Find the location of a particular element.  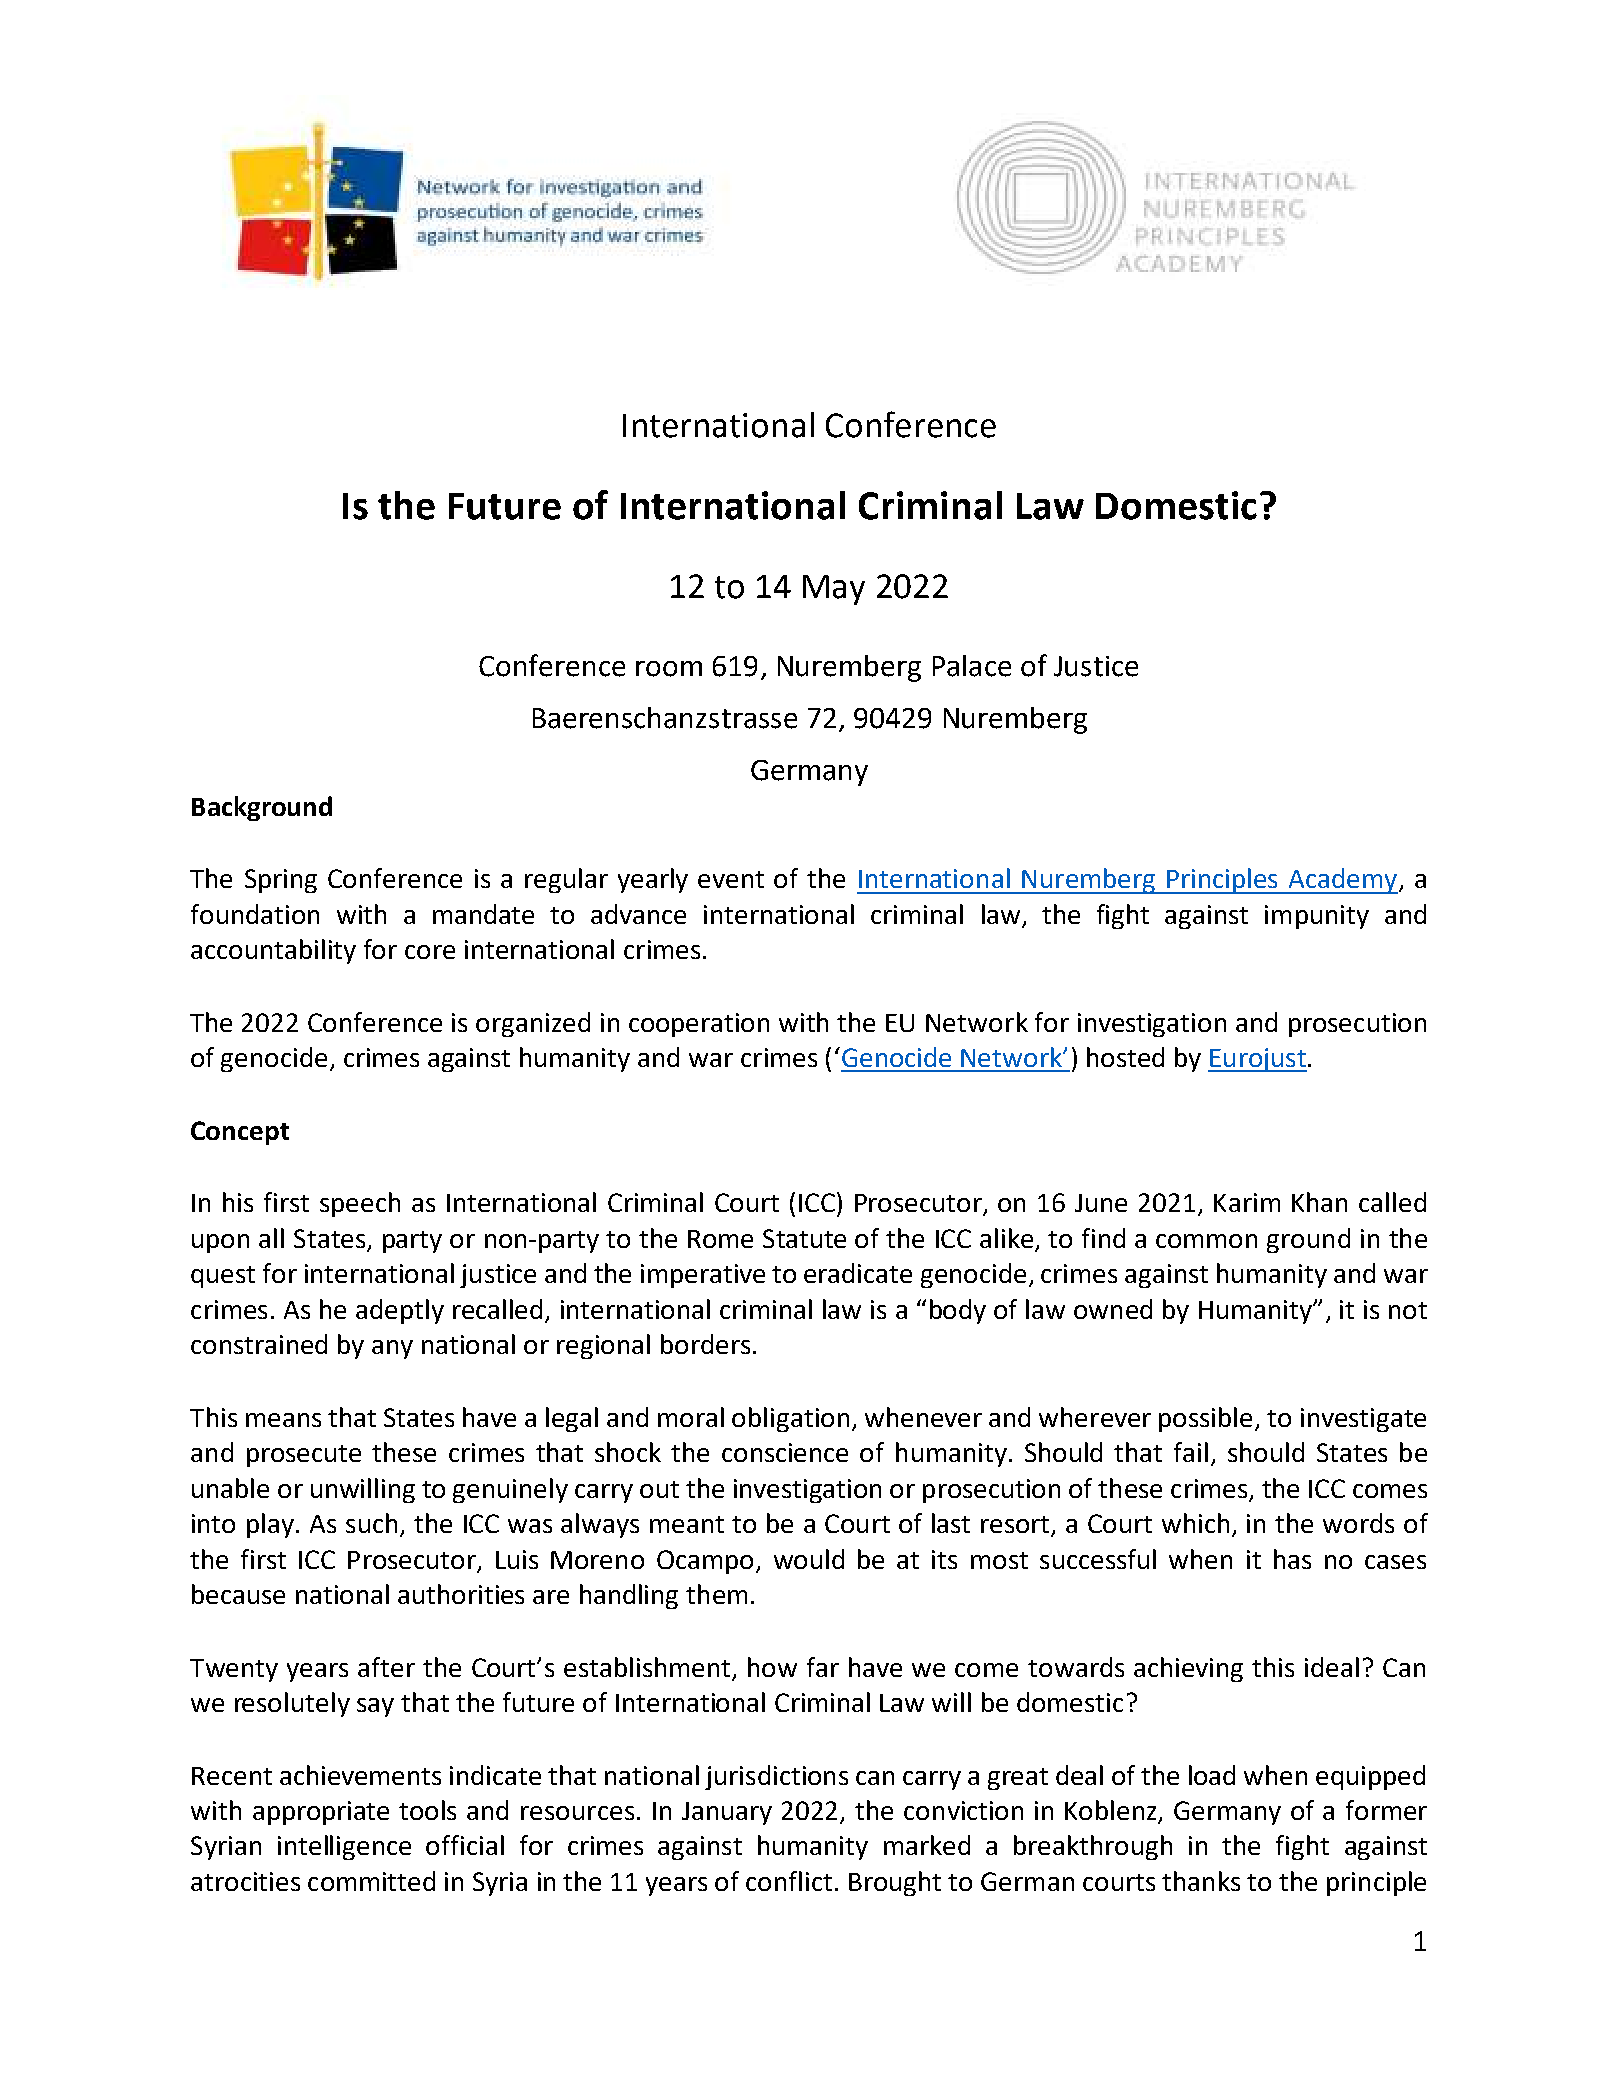

Palace is located at coordinates (972, 666).
